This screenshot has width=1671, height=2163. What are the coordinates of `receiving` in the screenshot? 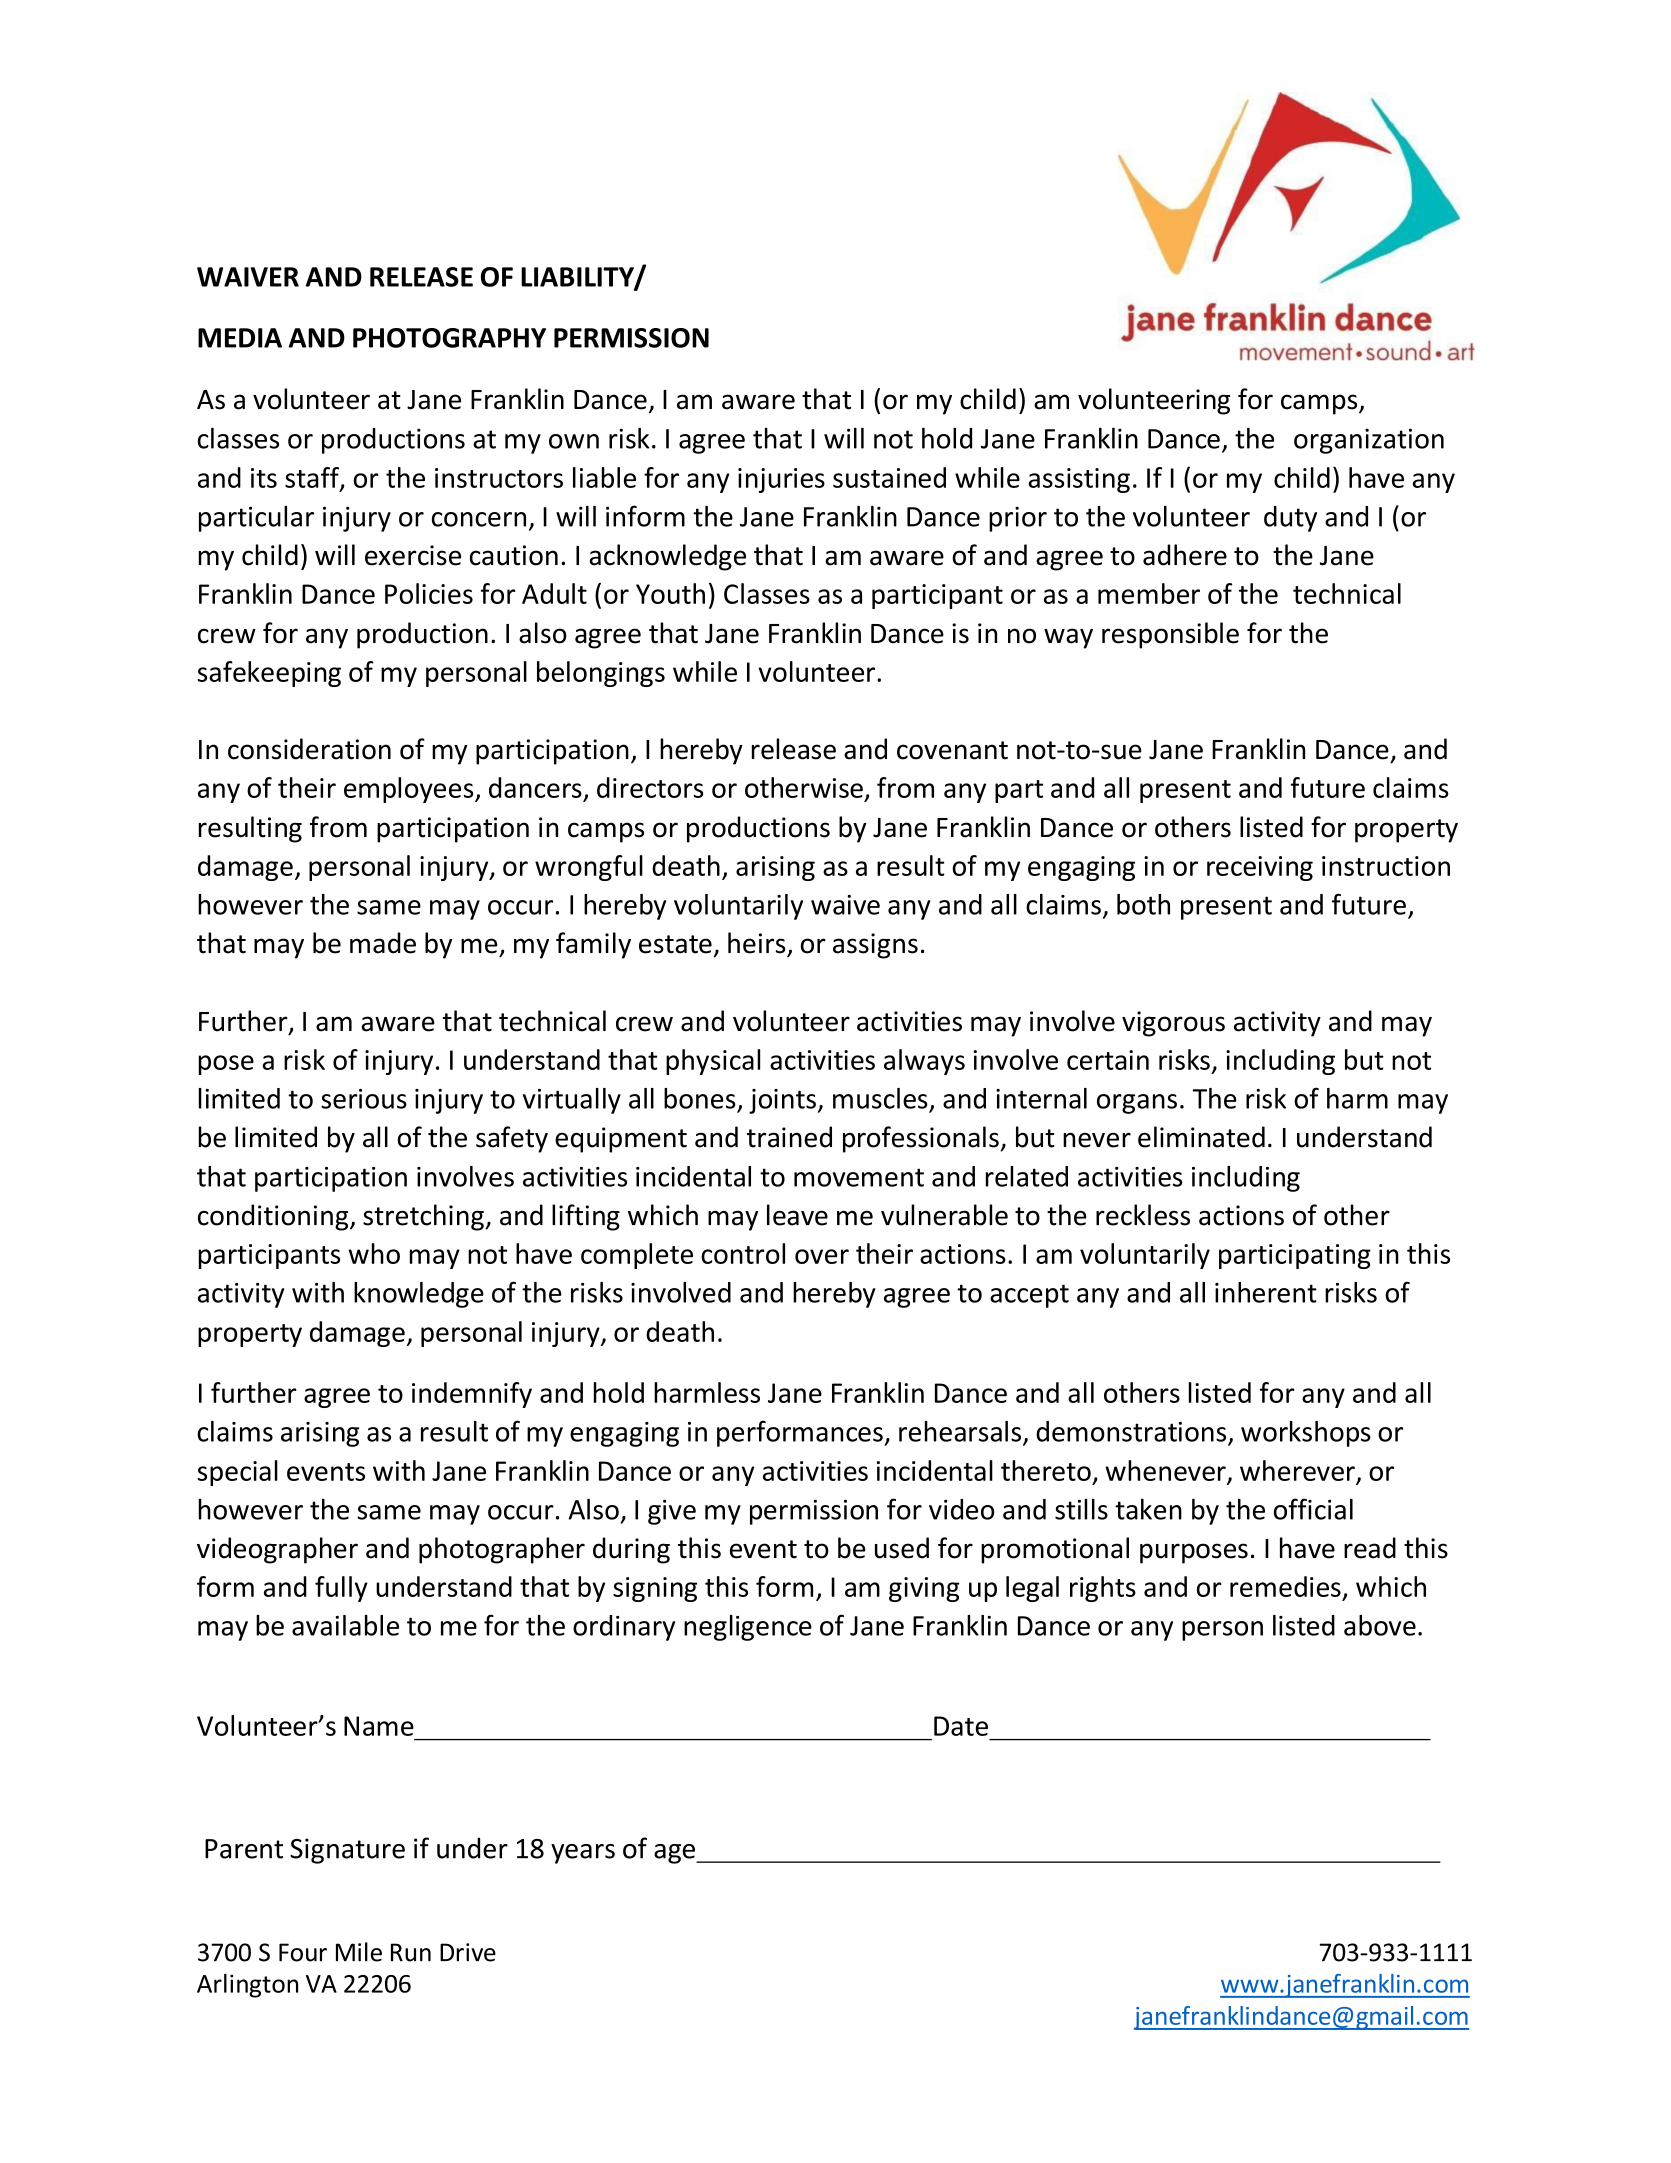 It's located at (1260, 868).
